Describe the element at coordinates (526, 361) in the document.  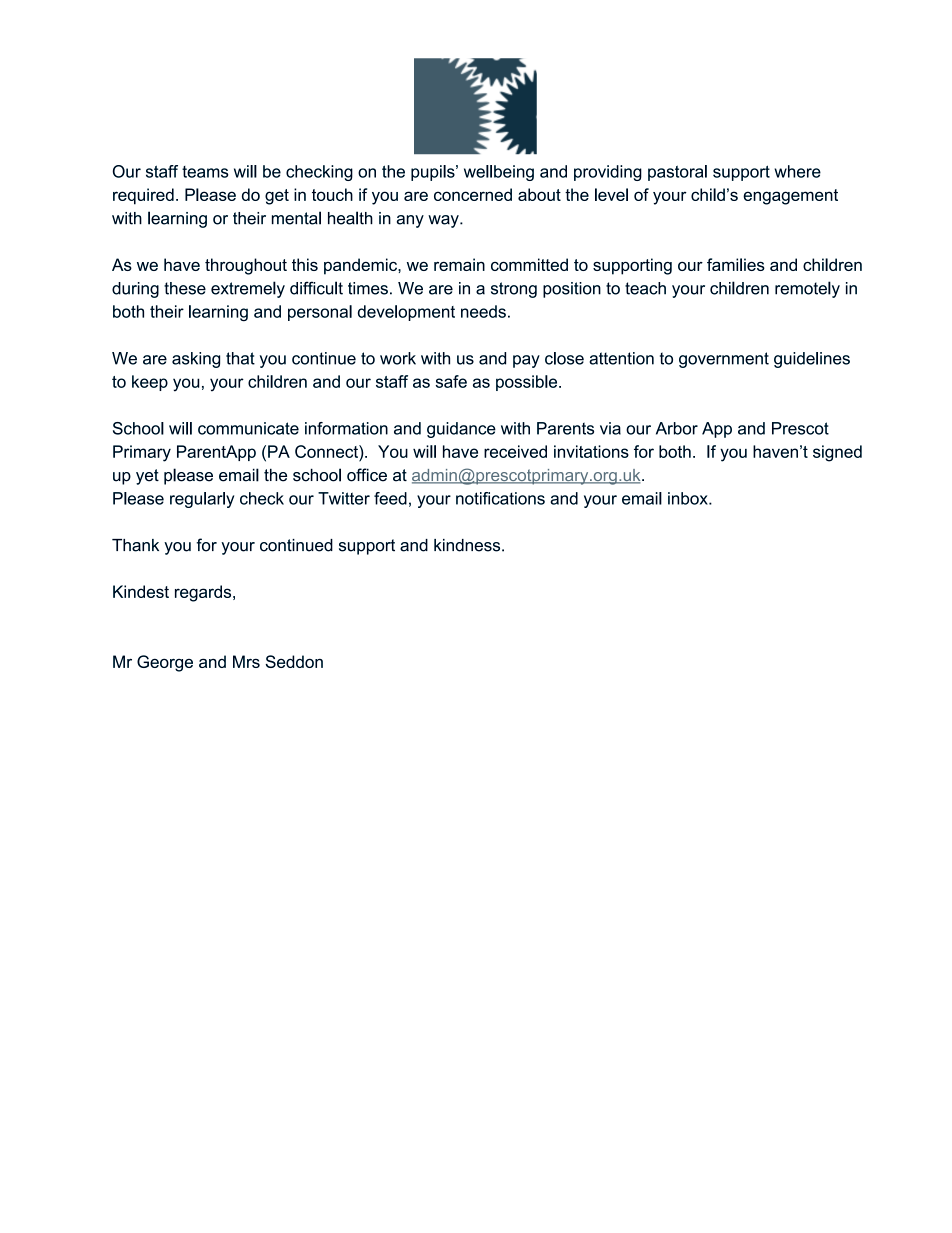
I see `pay` at that location.
